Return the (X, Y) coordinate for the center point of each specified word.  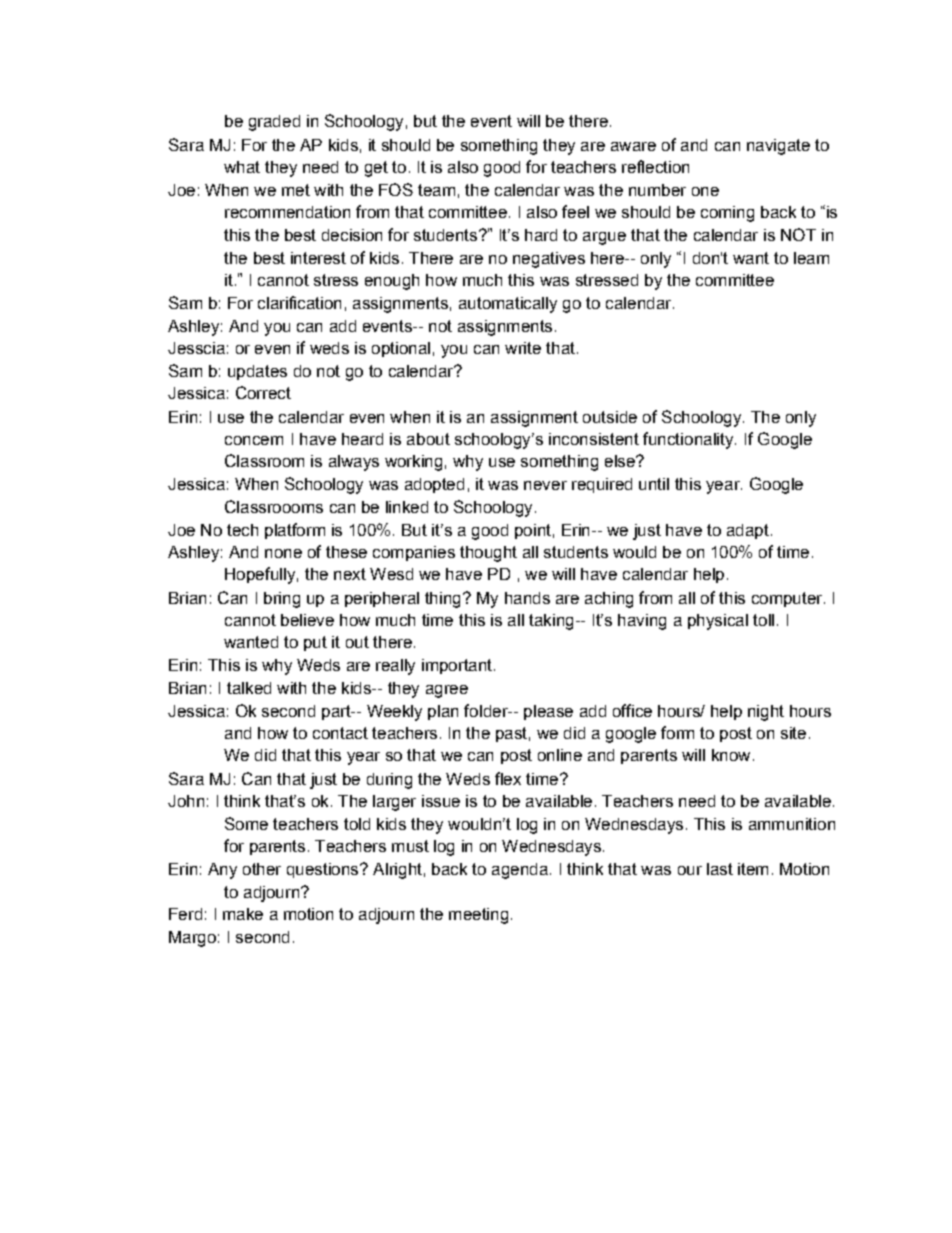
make (243, 914)
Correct (263, 392)
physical (718, 622)
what (242, 167)
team (436, 190)
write (523, 348)
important (457, 666)
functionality (689, 440)
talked (249, 688)
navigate (778, 147)
